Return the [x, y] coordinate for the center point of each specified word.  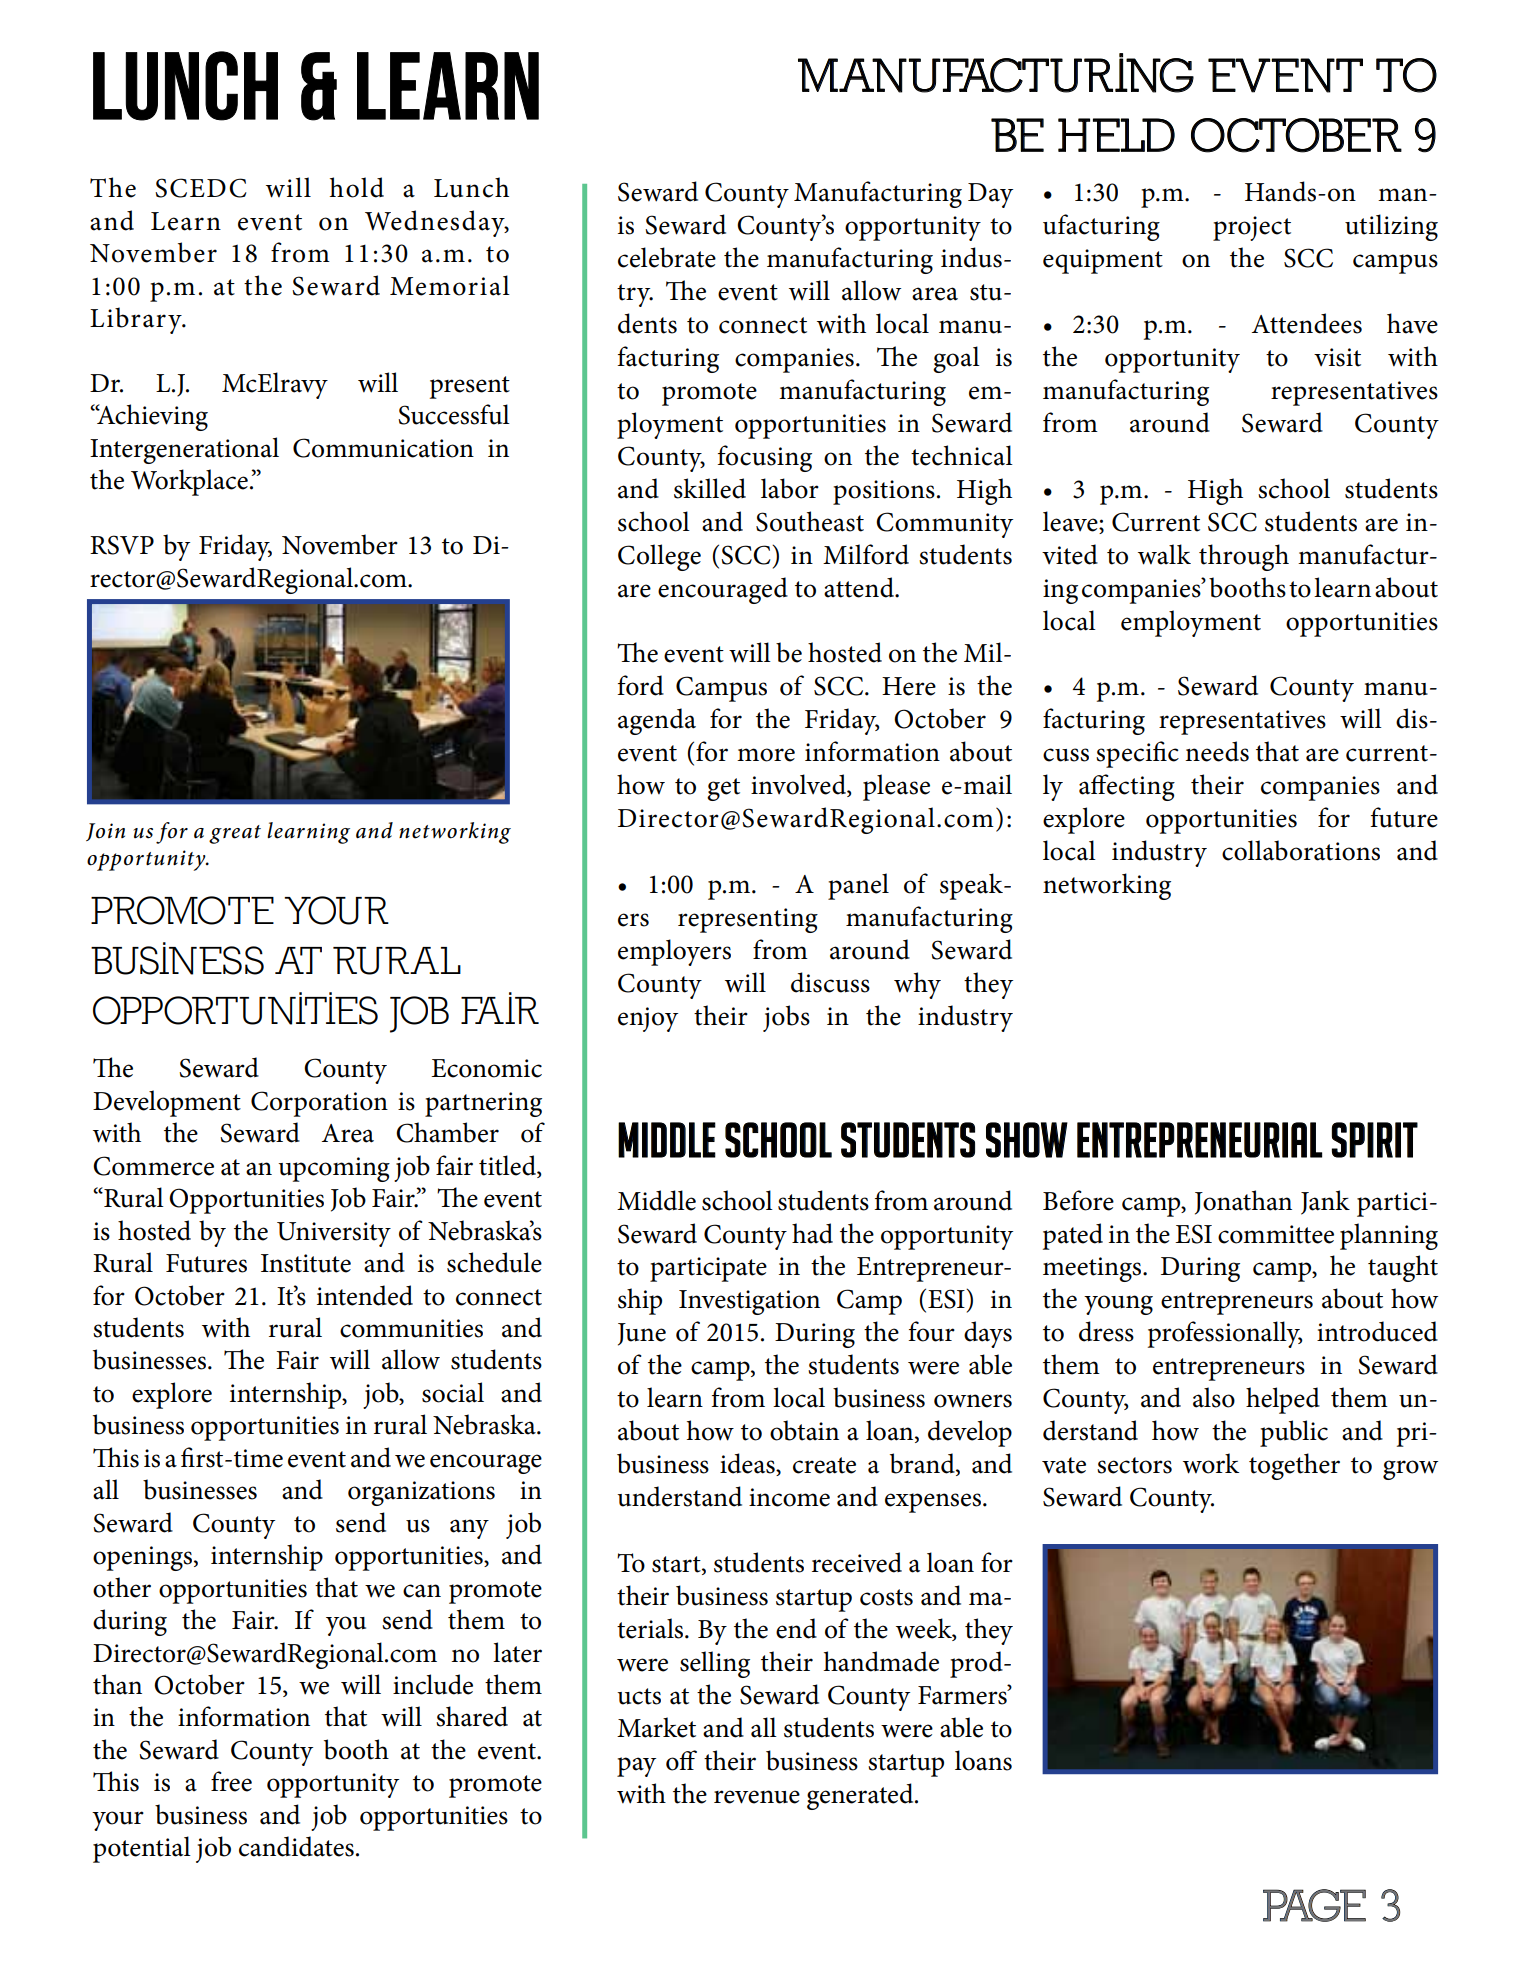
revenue [757, 1797]
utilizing [1391, 227]
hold [357, 187]
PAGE [1314, 1905]
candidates [296, 1846]
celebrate [667, 257]
